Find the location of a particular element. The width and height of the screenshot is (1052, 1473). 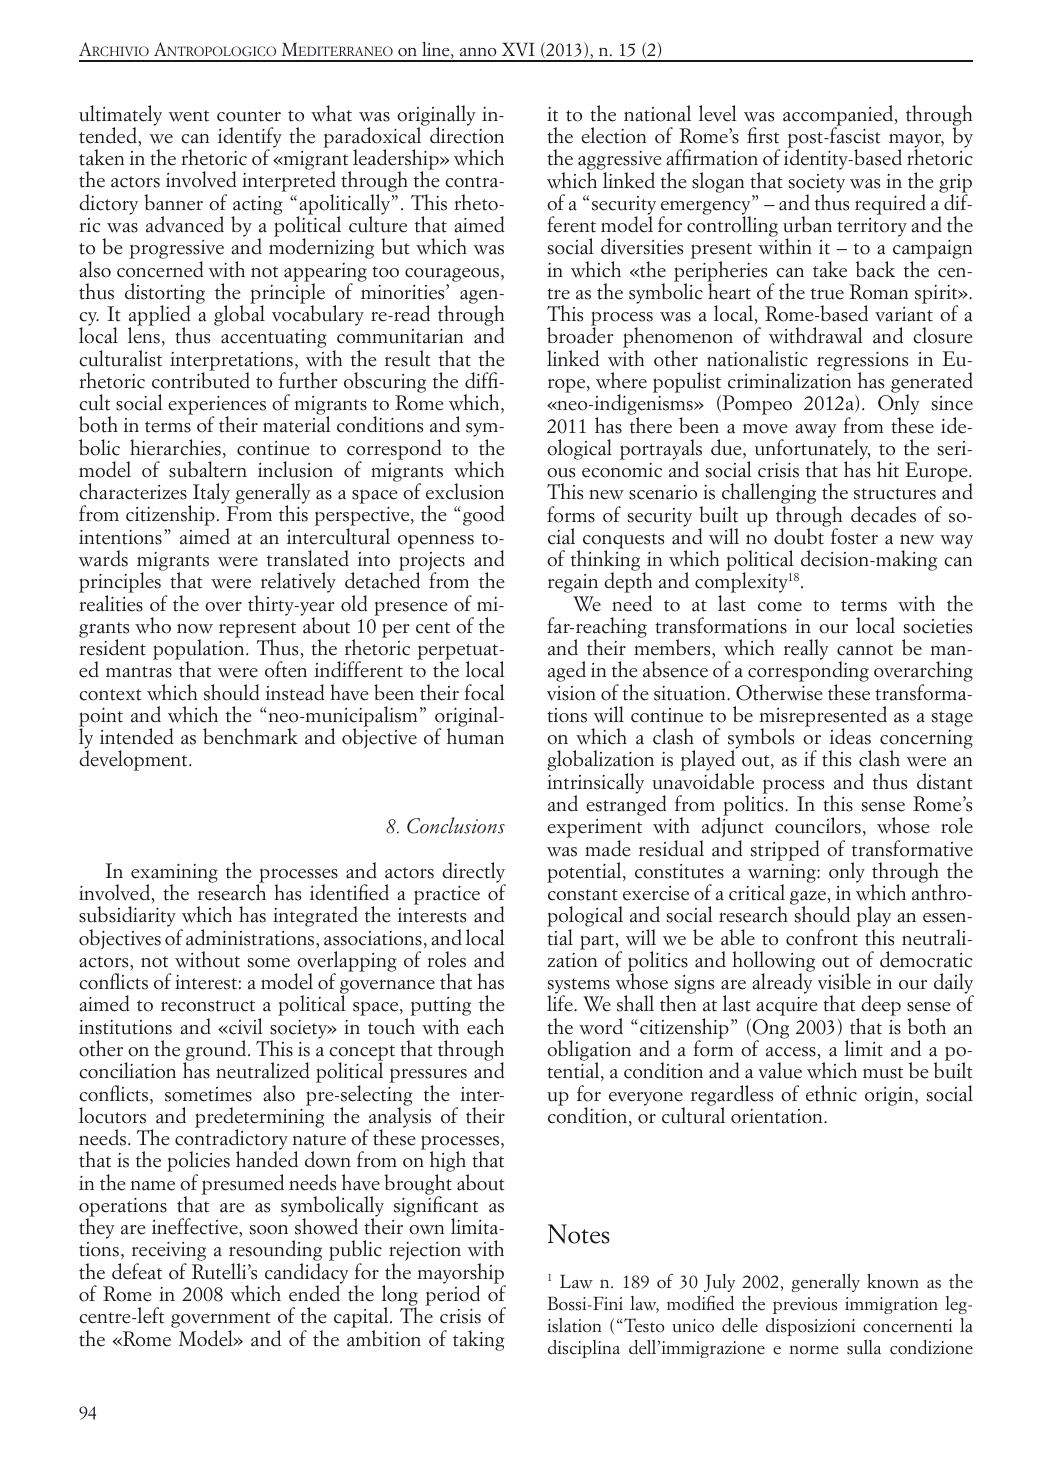

ground is located at coordinates (216, 1052).
